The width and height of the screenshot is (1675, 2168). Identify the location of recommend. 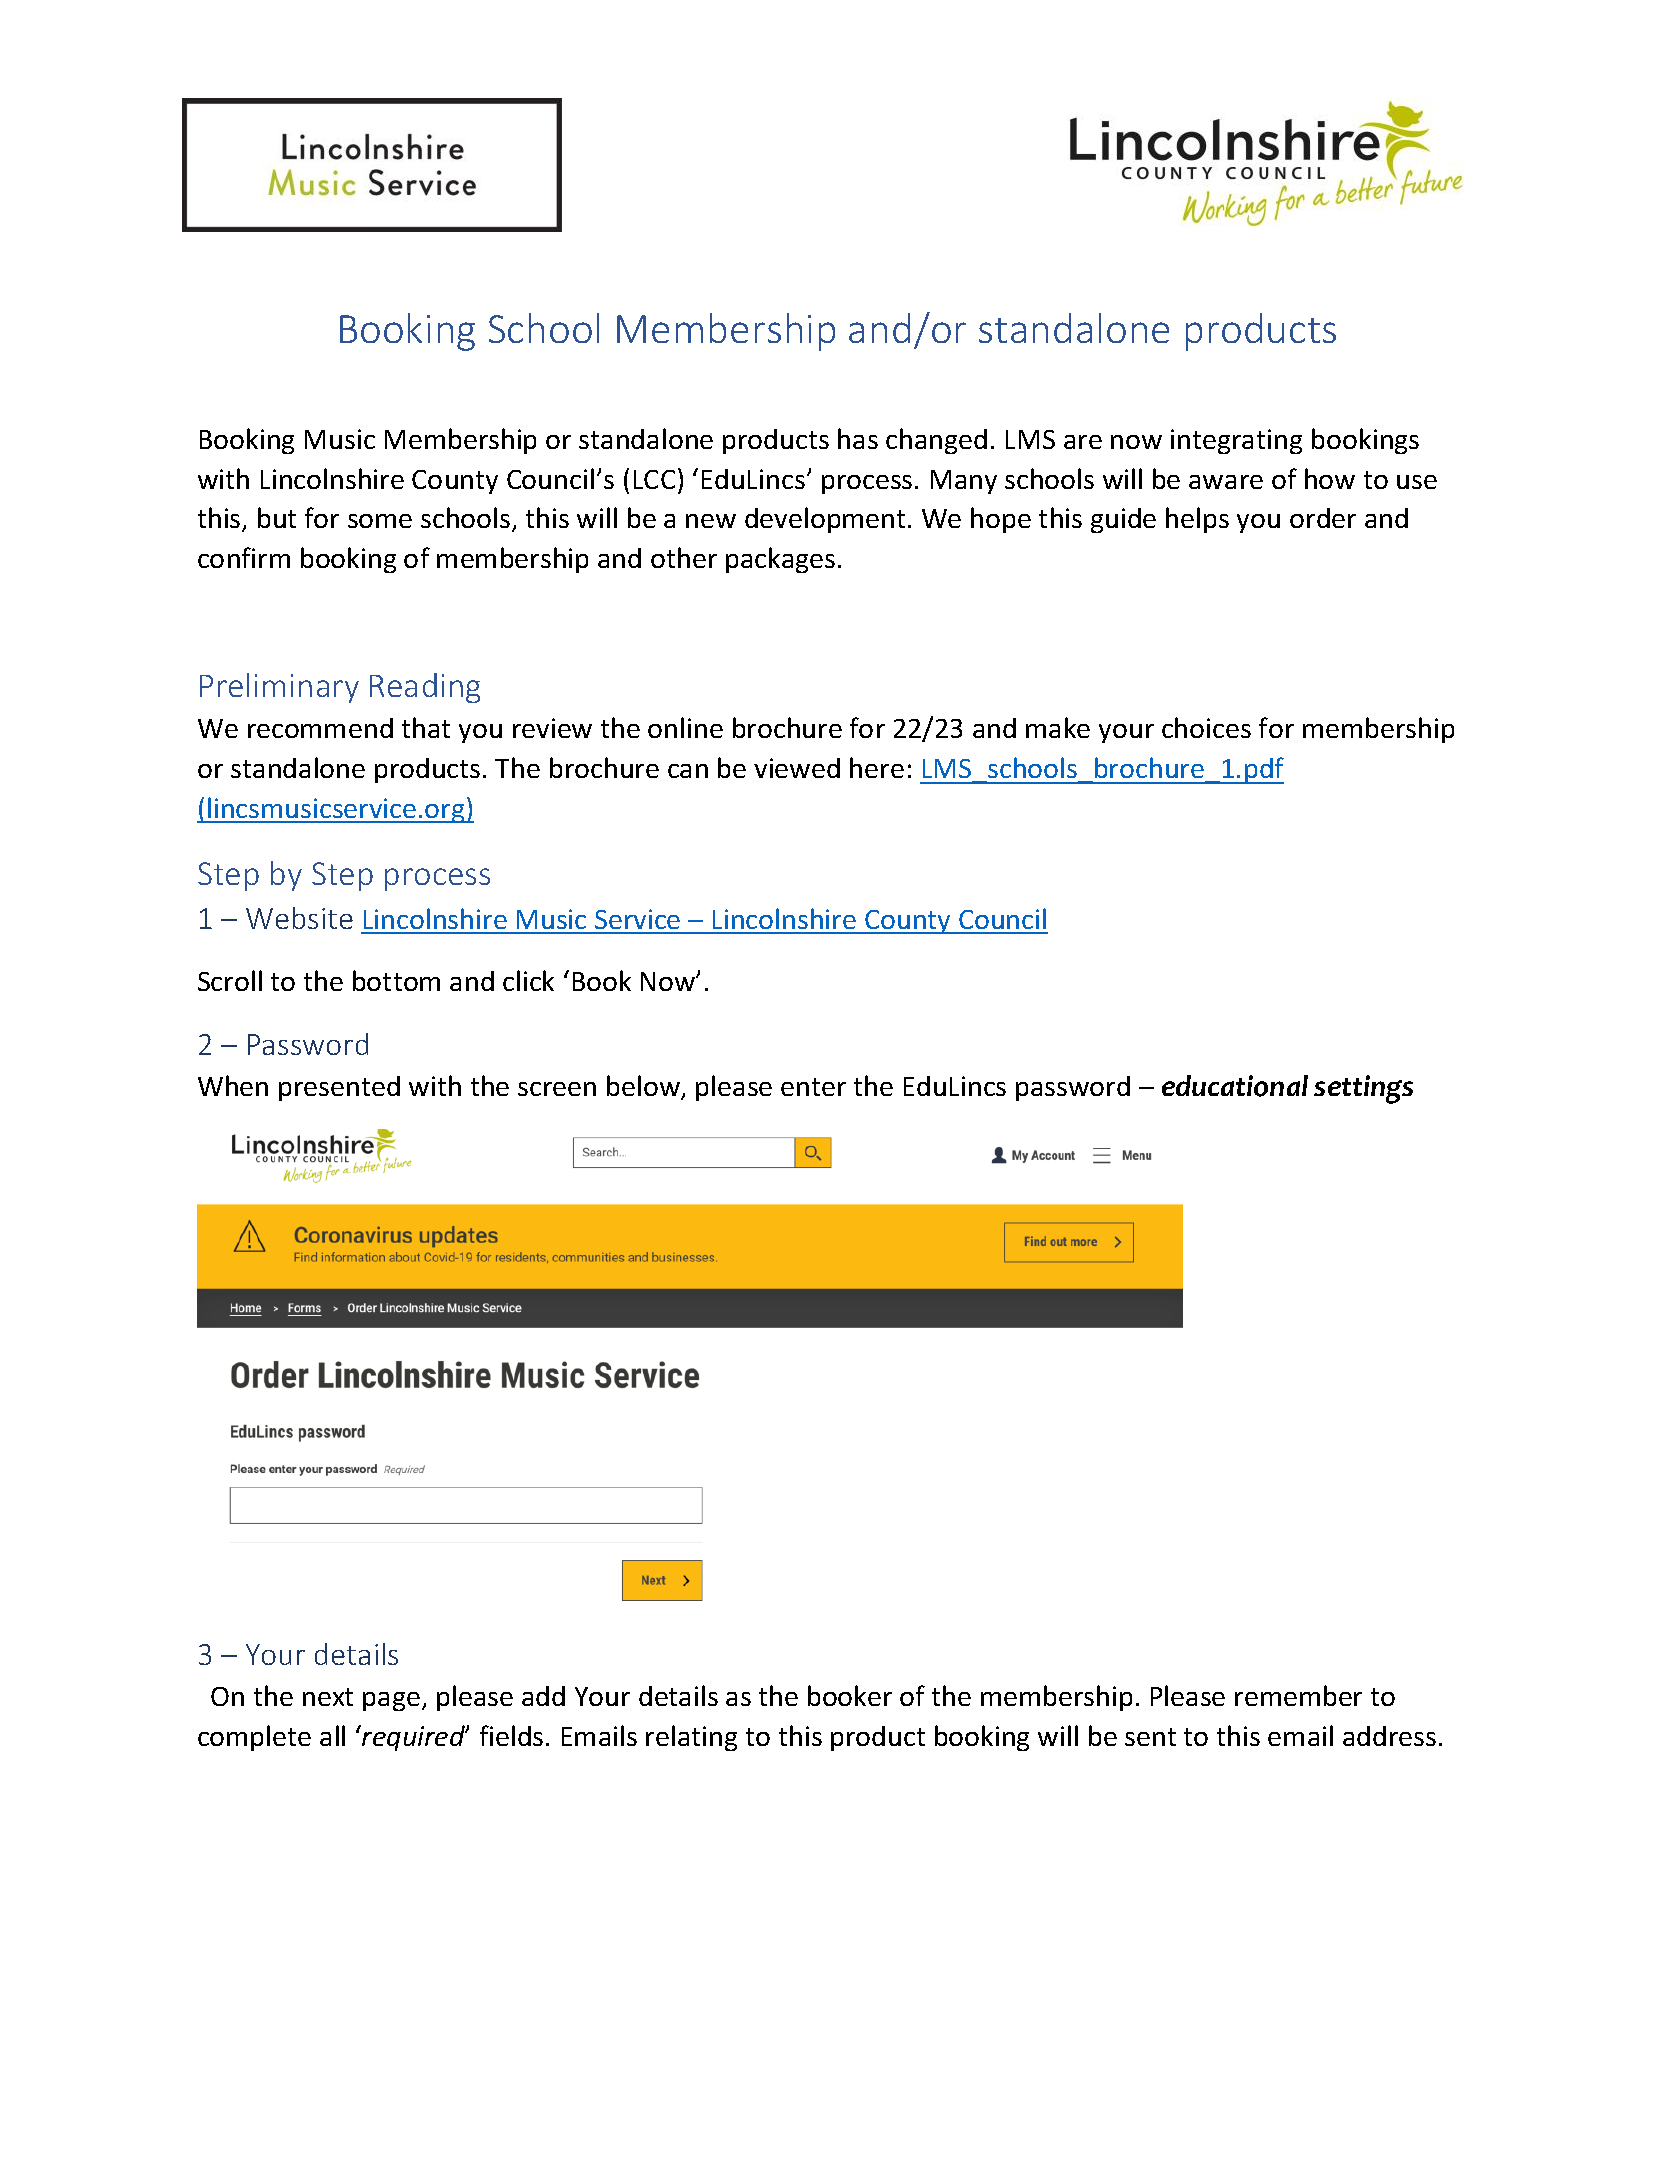
(320, 728).
